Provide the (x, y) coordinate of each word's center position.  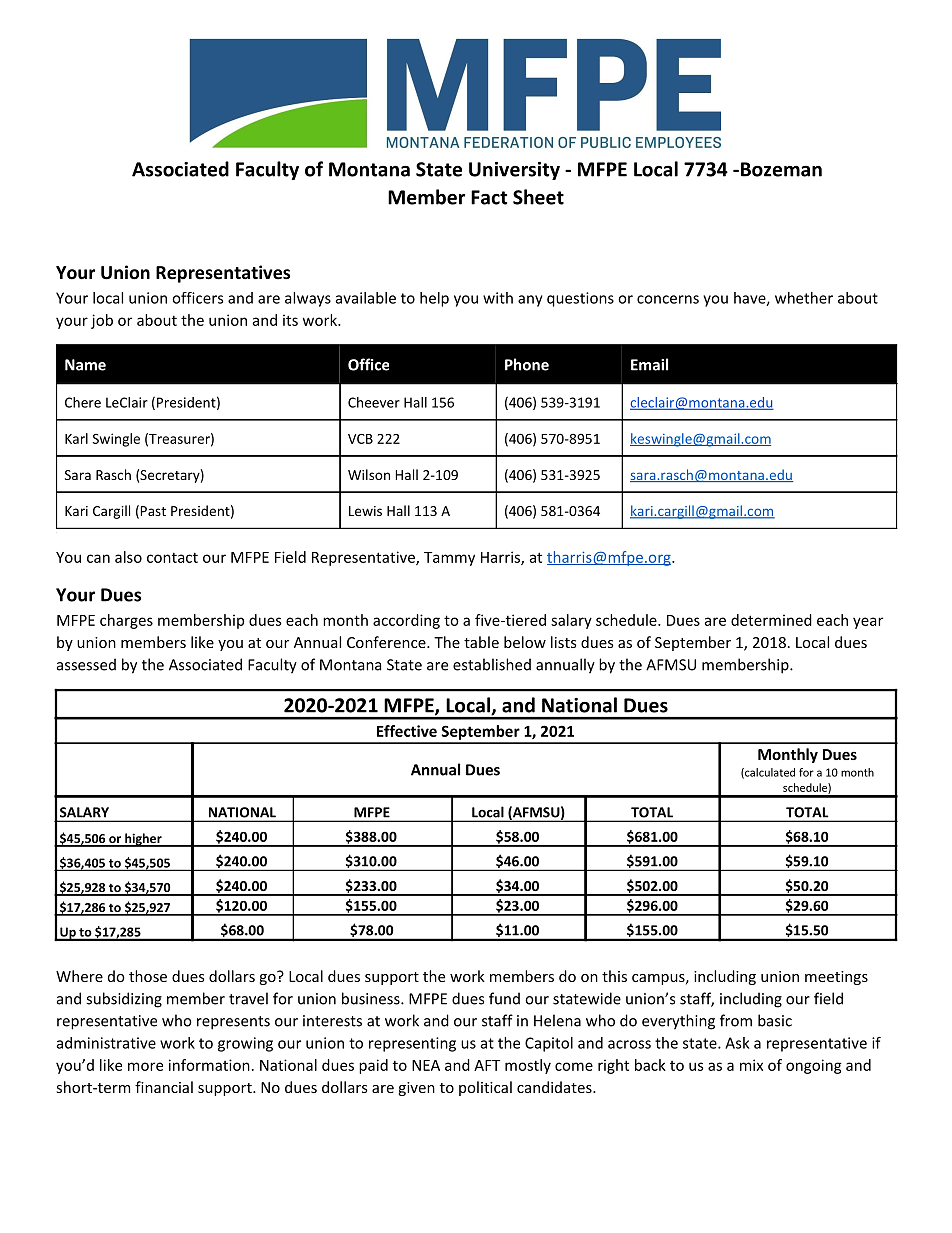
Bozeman (780, 169)
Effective (407, 731)
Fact (489, 197)
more (145, 1066)
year (868, 623)
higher (143, 840)
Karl (76, 438)
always (308, 299)
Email (649, 364)
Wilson (369, 474)
